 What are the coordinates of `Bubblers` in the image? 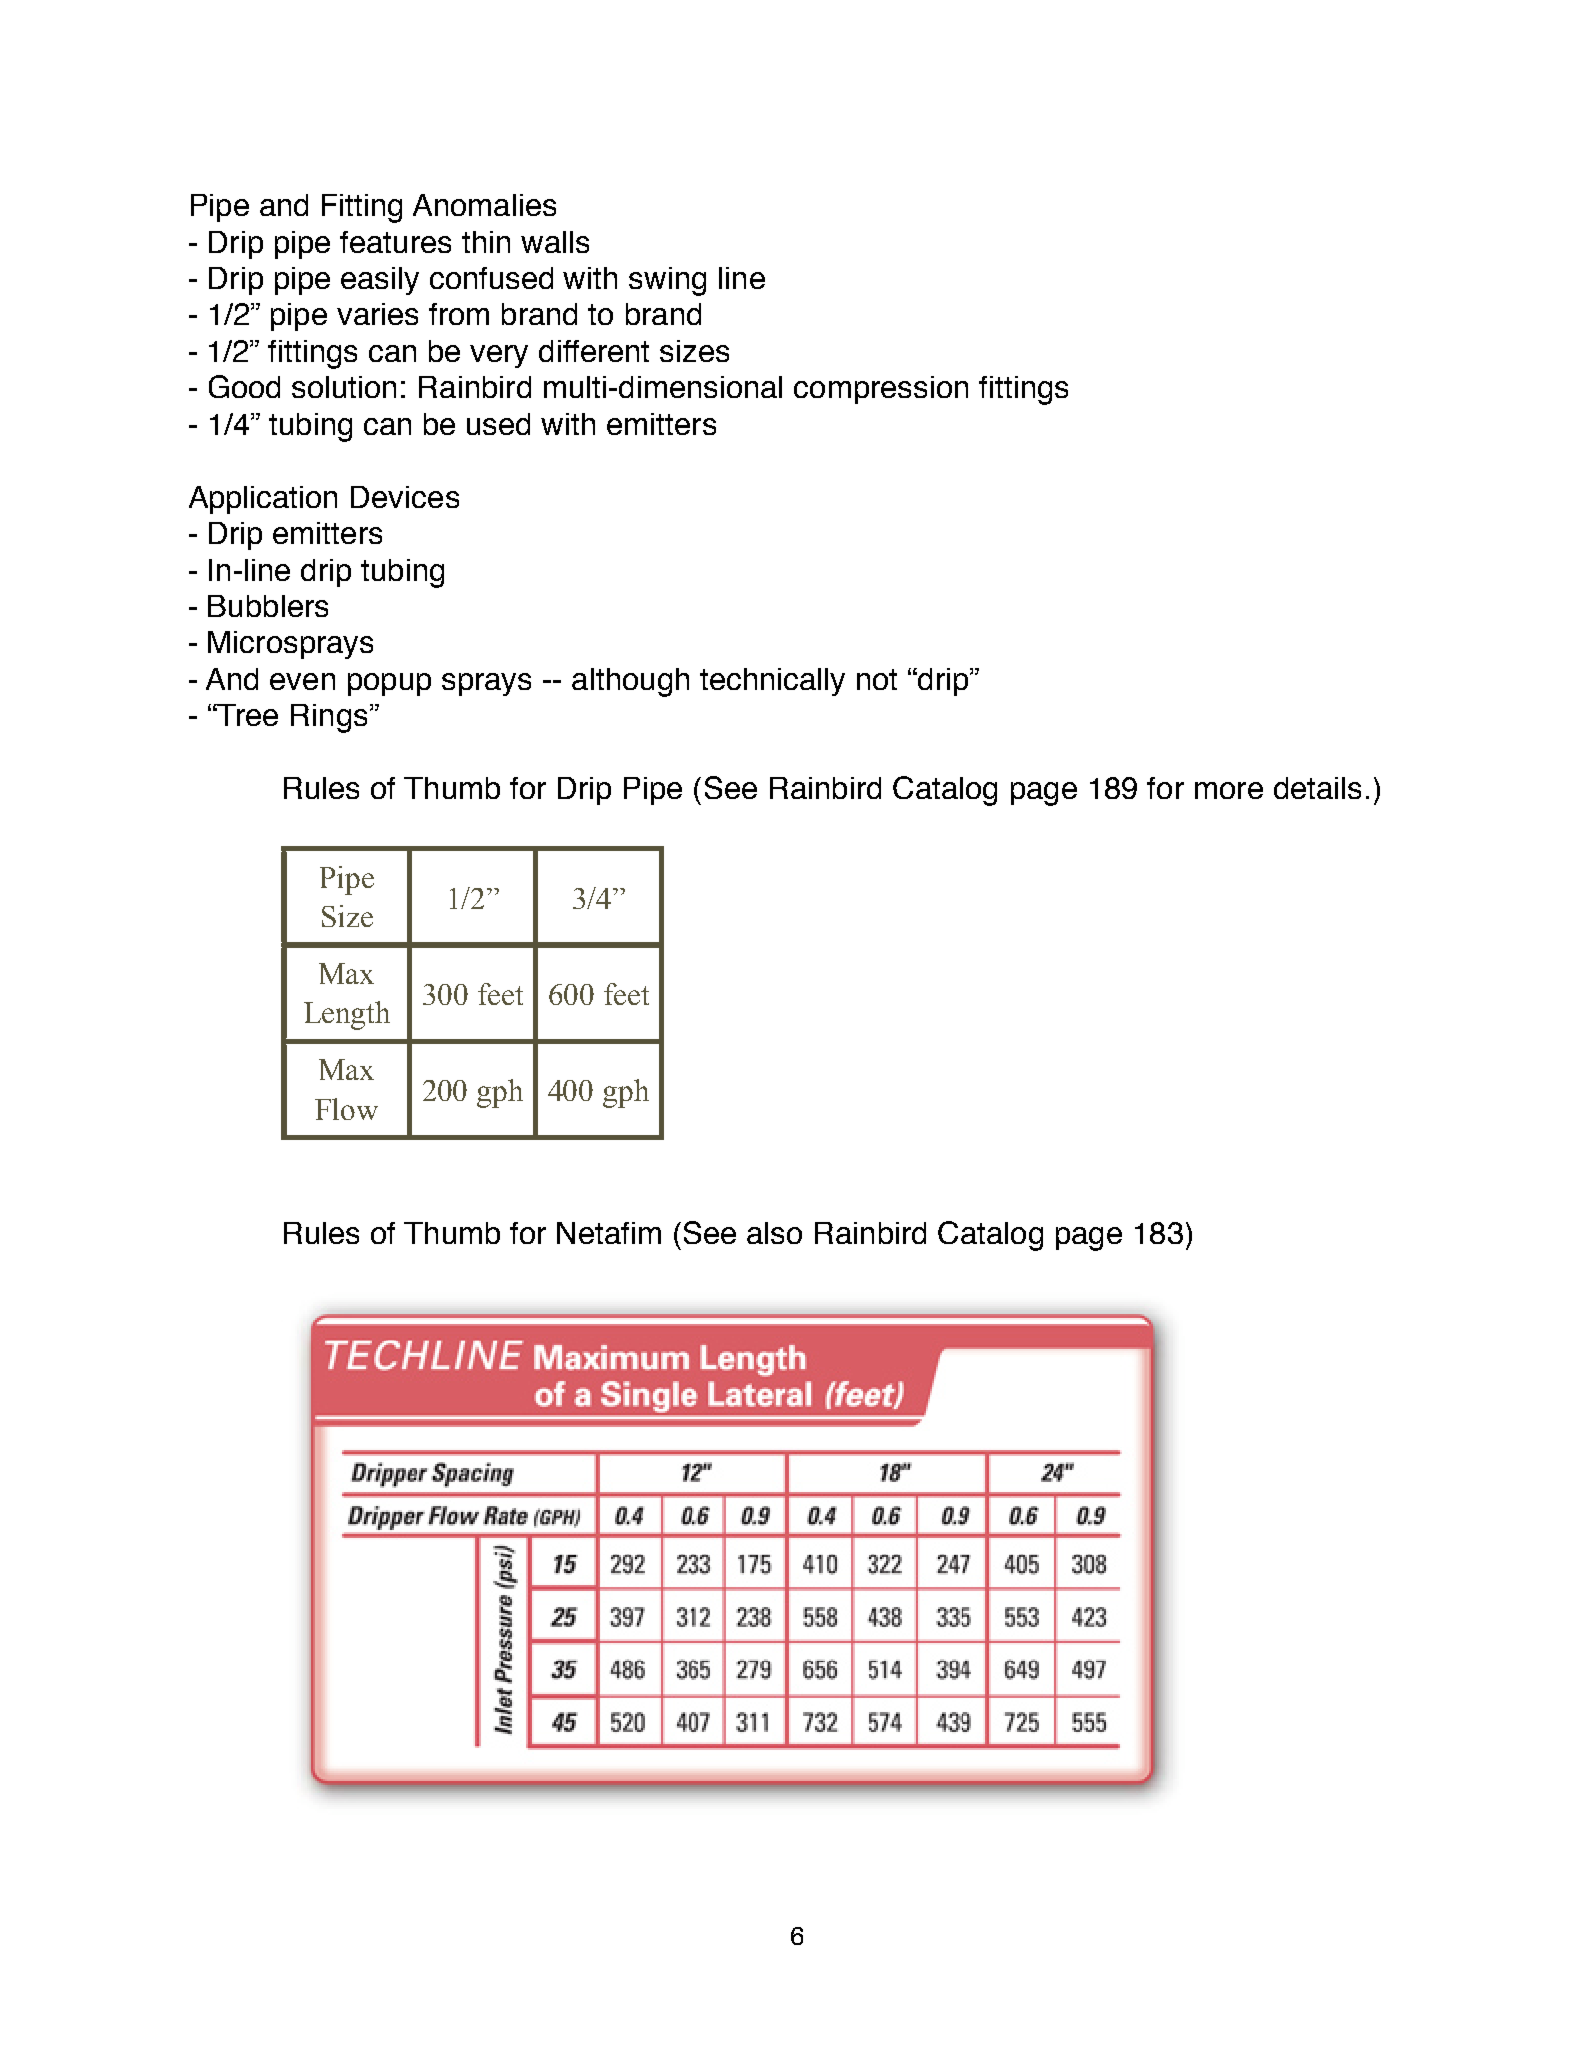 It's located at (268, 606).
